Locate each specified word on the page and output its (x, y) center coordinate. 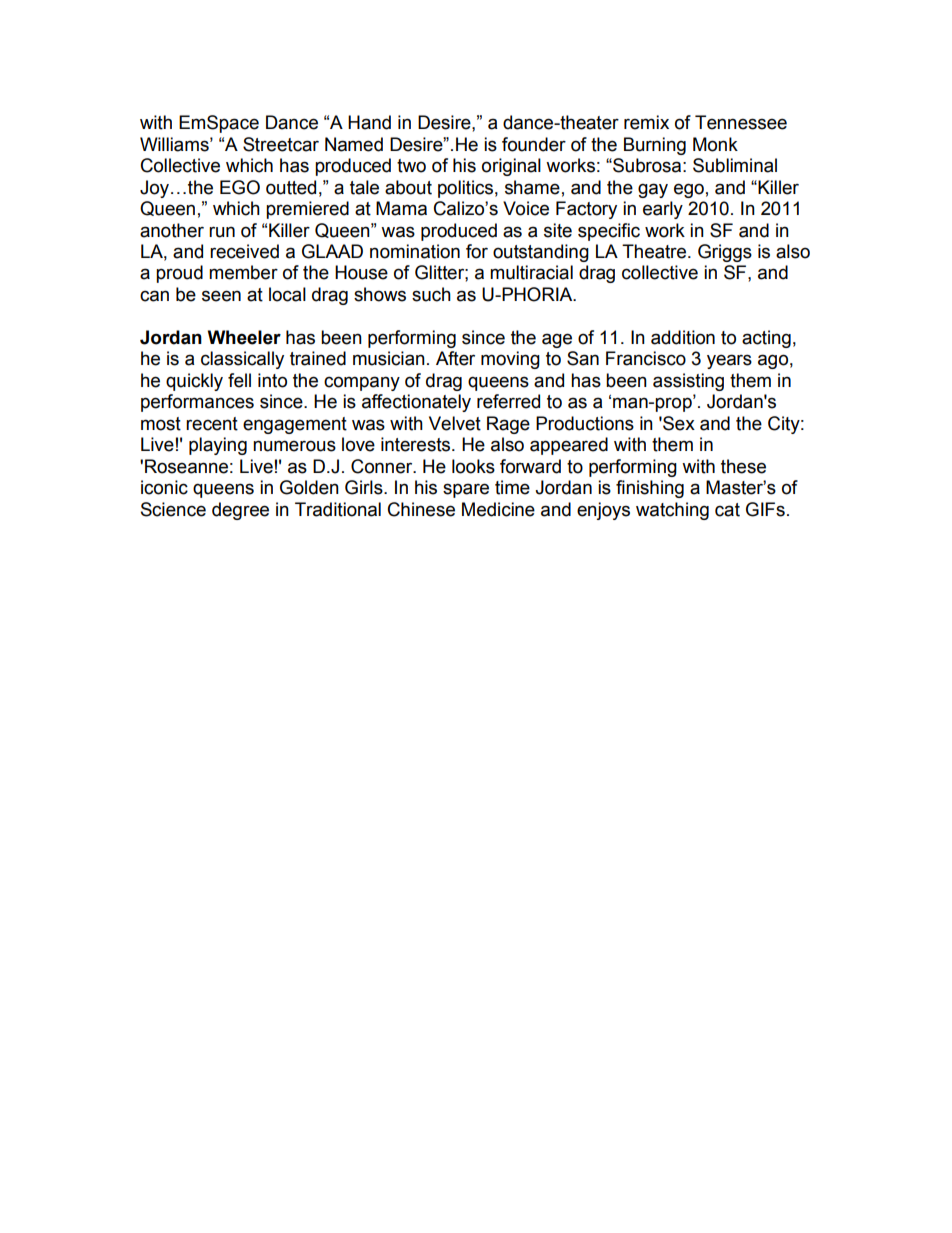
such (431, 294)
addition (683, 337)
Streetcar (281, 144)
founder (534, 144)
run (222, 232)
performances (197, 403)
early (663, 210)
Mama (401, 208)
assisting (688, 382)
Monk (715, 144)
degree (240, 511)
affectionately (416, 403)
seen (221, 296)
